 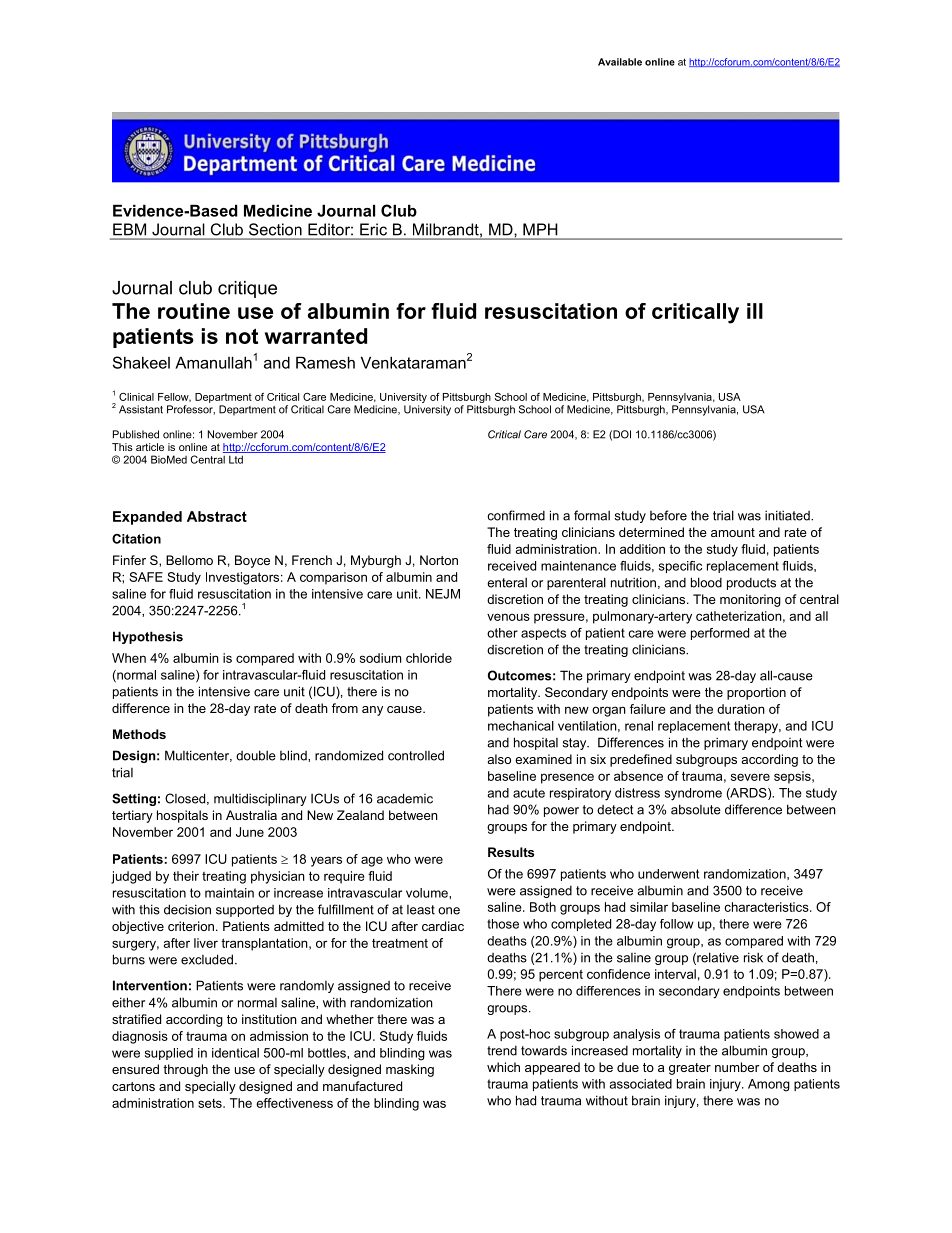 I want to click on Section, so click(x=275, y=229).
